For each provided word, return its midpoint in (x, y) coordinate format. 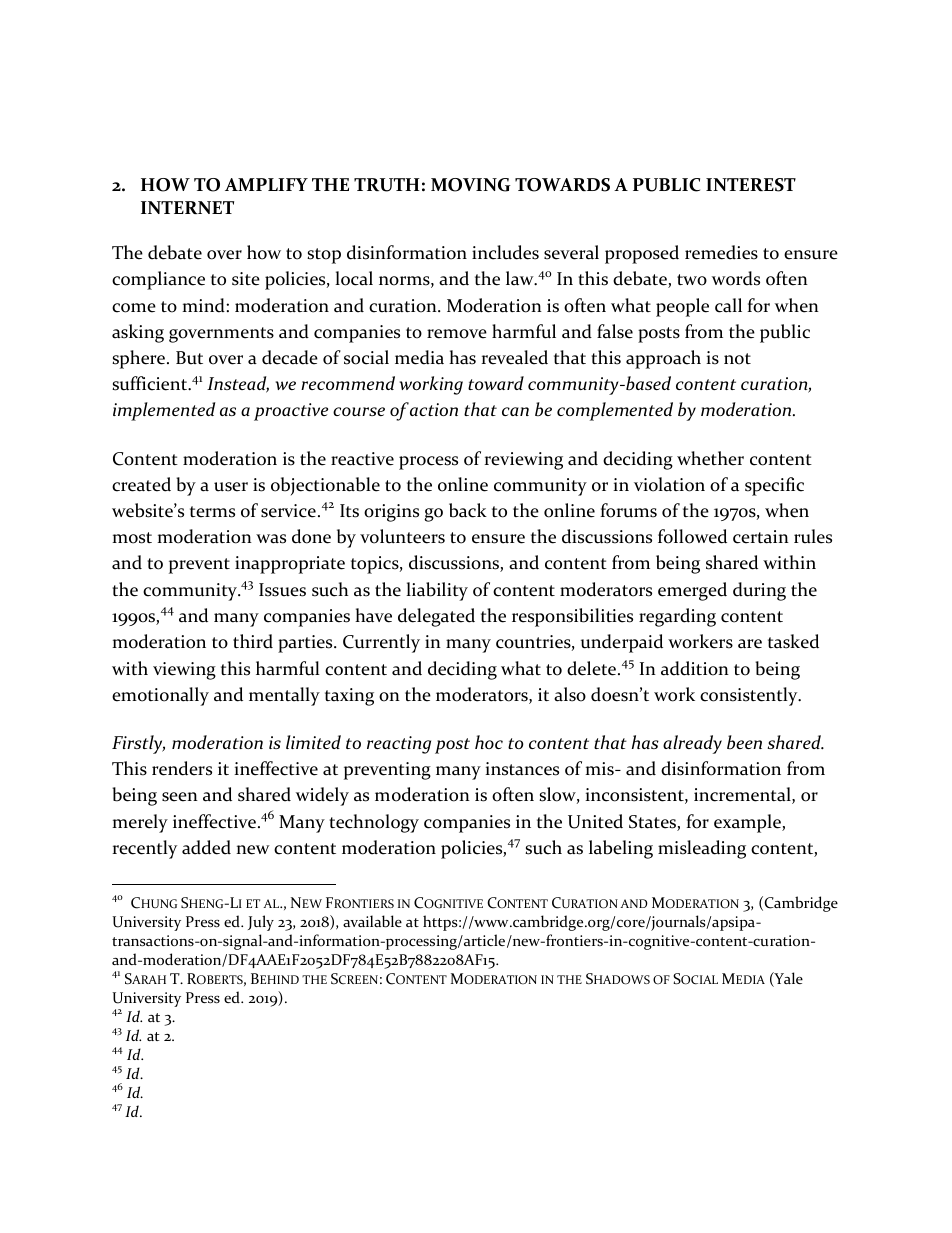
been (744, 742)
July (261, 923)
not (737, 359)
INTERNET (187, 207)
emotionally (160, 696)
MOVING (470, 185)
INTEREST (751, 185)
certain (761, 537)
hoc (489, 742)
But (189, 358)
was (271, 539)
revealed (514, 357)
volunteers (402, 536)
